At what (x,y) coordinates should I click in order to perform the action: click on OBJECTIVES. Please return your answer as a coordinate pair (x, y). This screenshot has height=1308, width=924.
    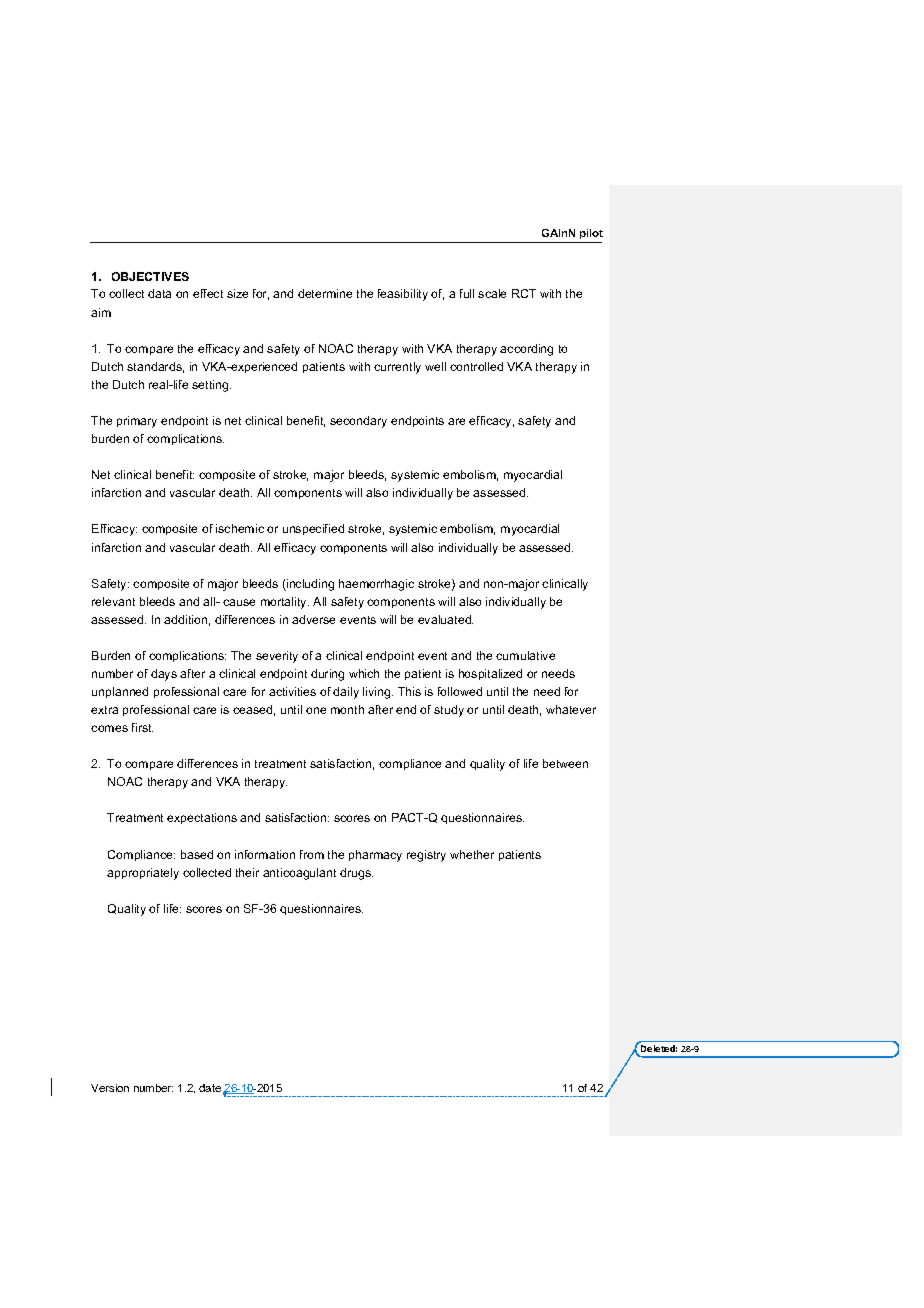
    Looking at the image, I should click on (150, 276).
